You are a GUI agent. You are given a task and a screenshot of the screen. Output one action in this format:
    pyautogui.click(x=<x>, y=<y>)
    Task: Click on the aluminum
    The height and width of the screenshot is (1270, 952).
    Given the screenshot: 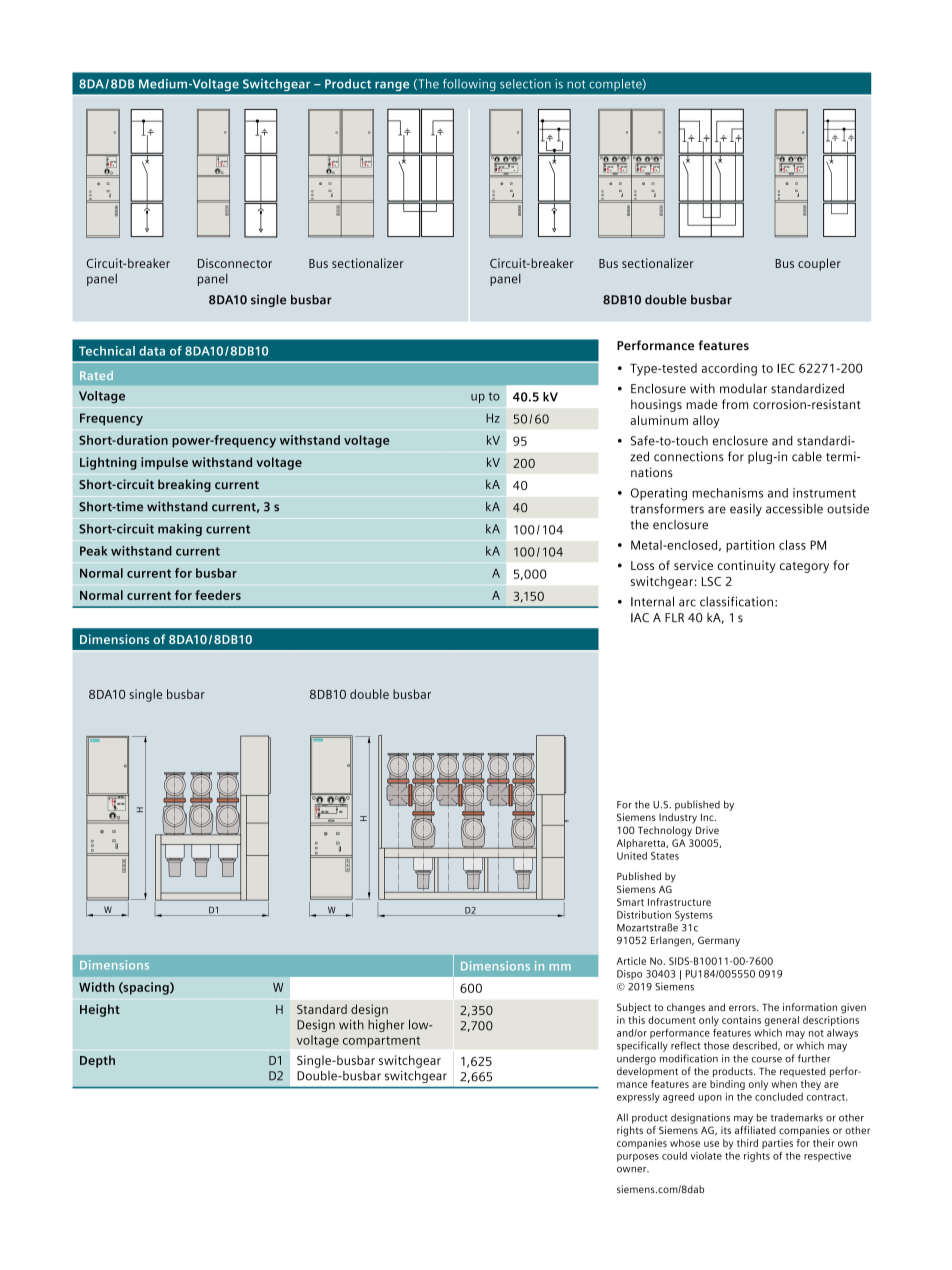 What is the action you would take?
    pyautogui.click(x=659, y=420)
